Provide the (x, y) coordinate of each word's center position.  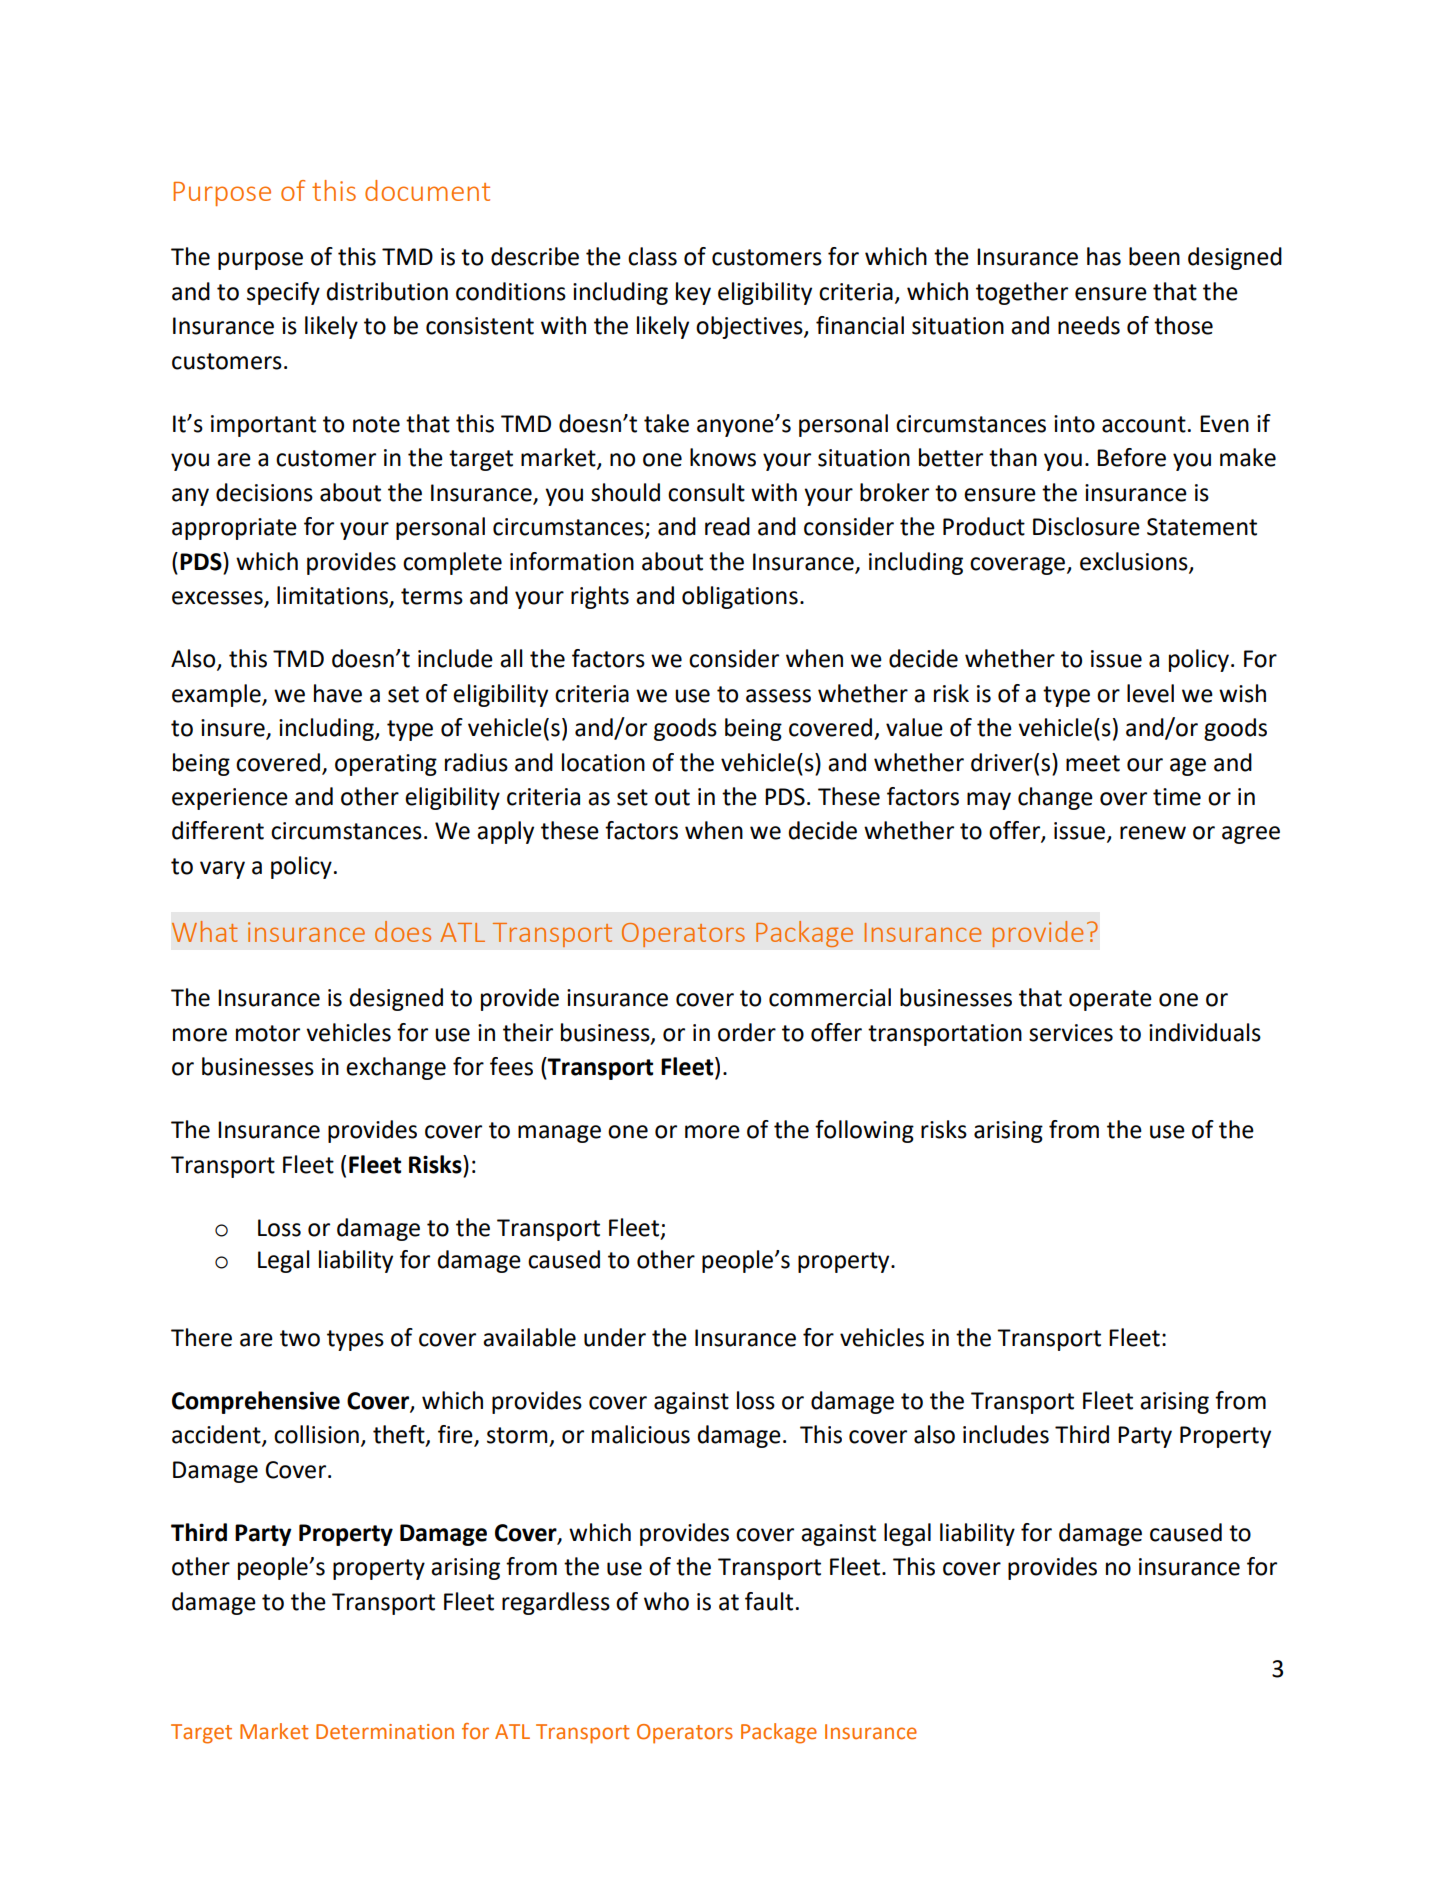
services (1071, 1033)
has (1104, 256)
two (300, 1338)
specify (283, 293)
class (652, 256)
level (1150, 693)
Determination (385, 1732)
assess (778, 696)
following (864, 1131)
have (338, 693)
